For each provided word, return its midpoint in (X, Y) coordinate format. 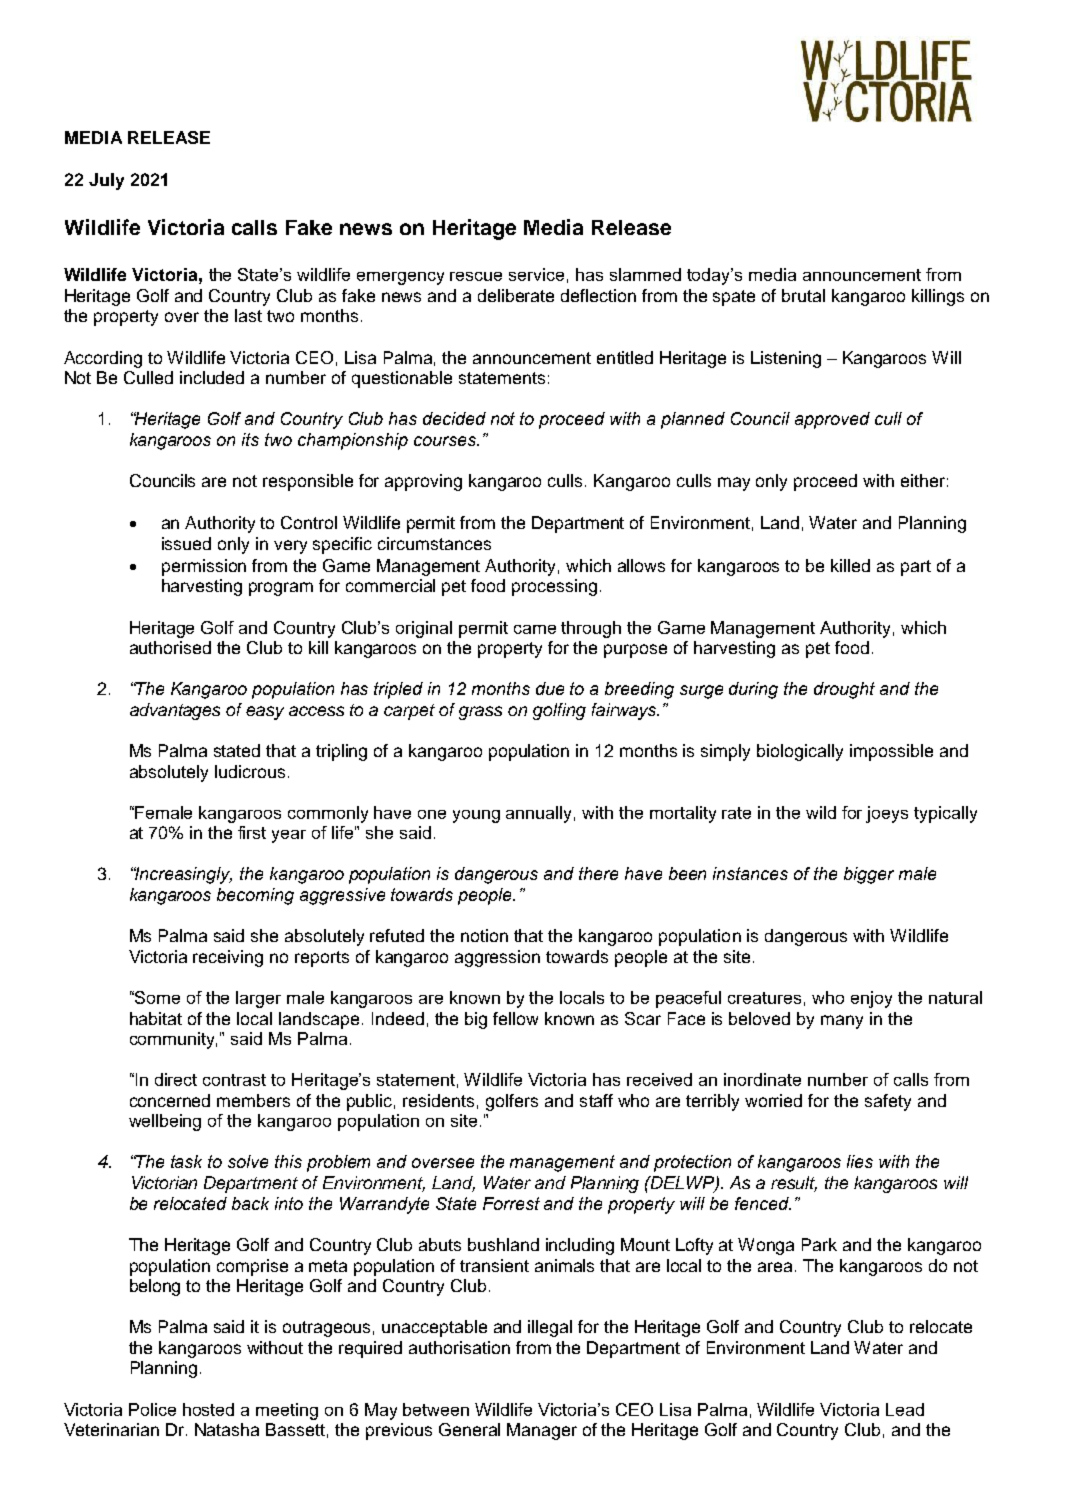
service (536, 274)
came (535, 629)
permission (204, 567)
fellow (515, 1018)
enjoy (871, 999)
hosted (208, 1409)
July (106, 181)
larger (258, 999)
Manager (542, 1431)
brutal (803, 295)
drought (844, 690)
